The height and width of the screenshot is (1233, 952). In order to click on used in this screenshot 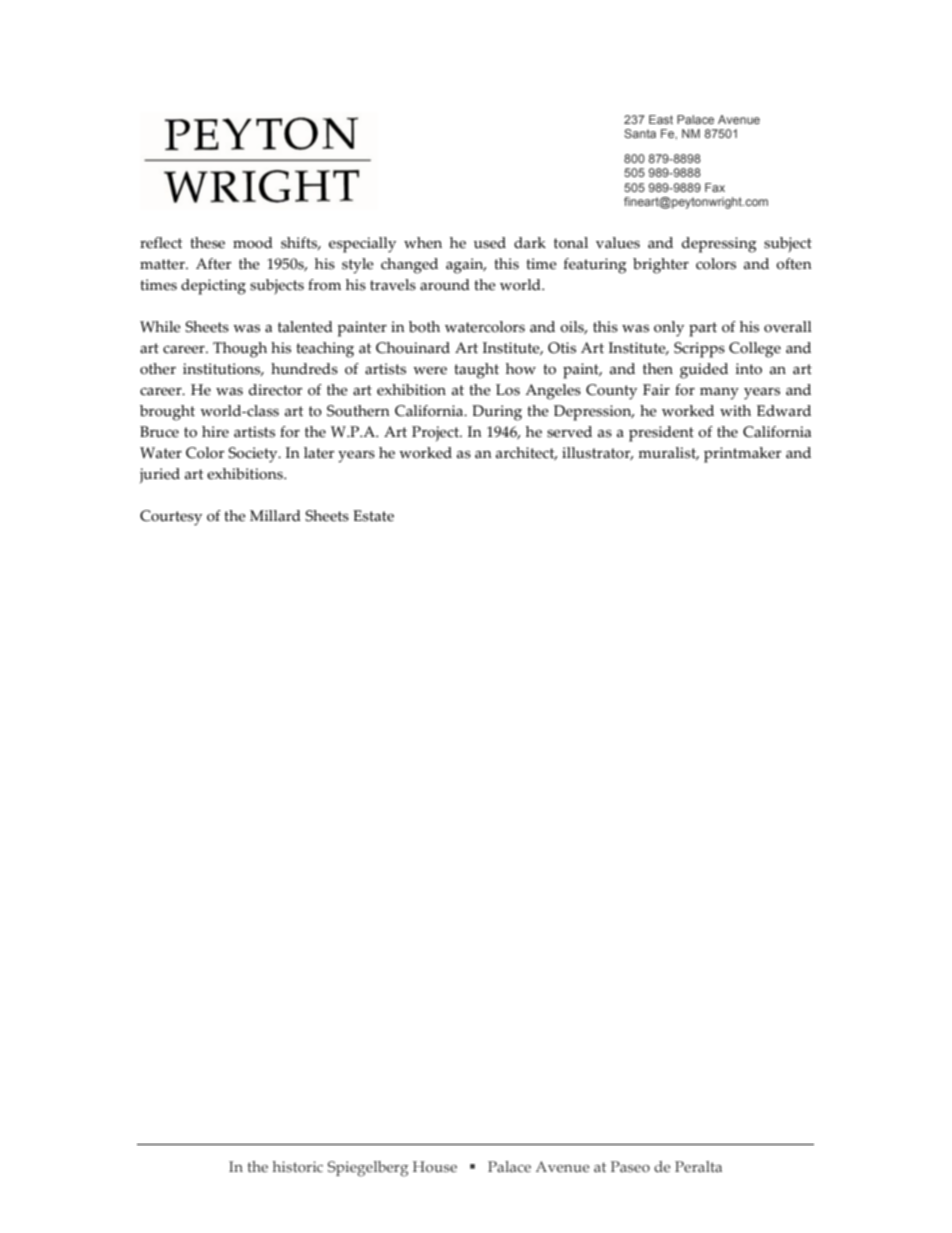, I will do `click(490, 243)`.
